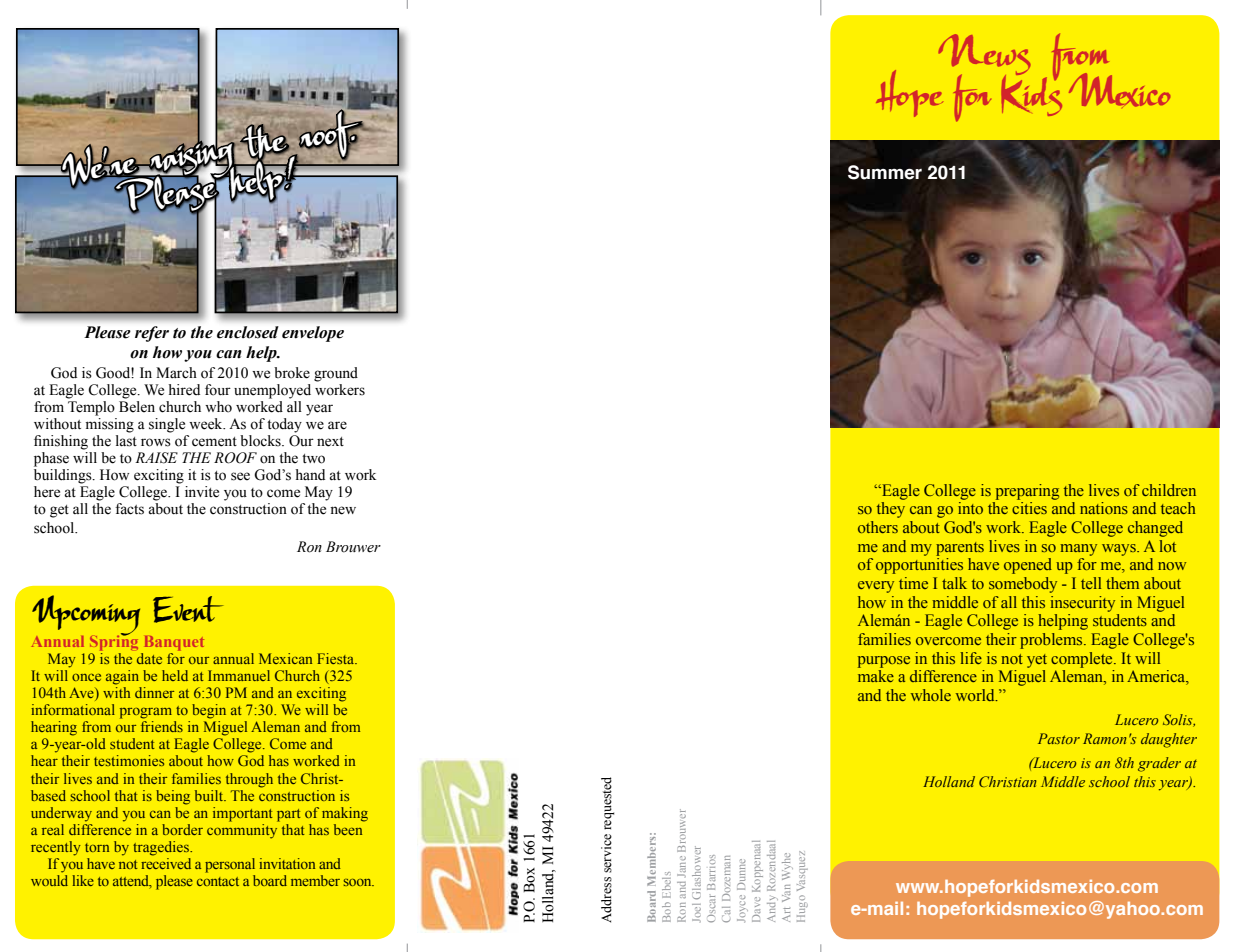  What do you see at coordinates (188, 609) in the page?
I see `Event` at bounding box center [188, 609].
